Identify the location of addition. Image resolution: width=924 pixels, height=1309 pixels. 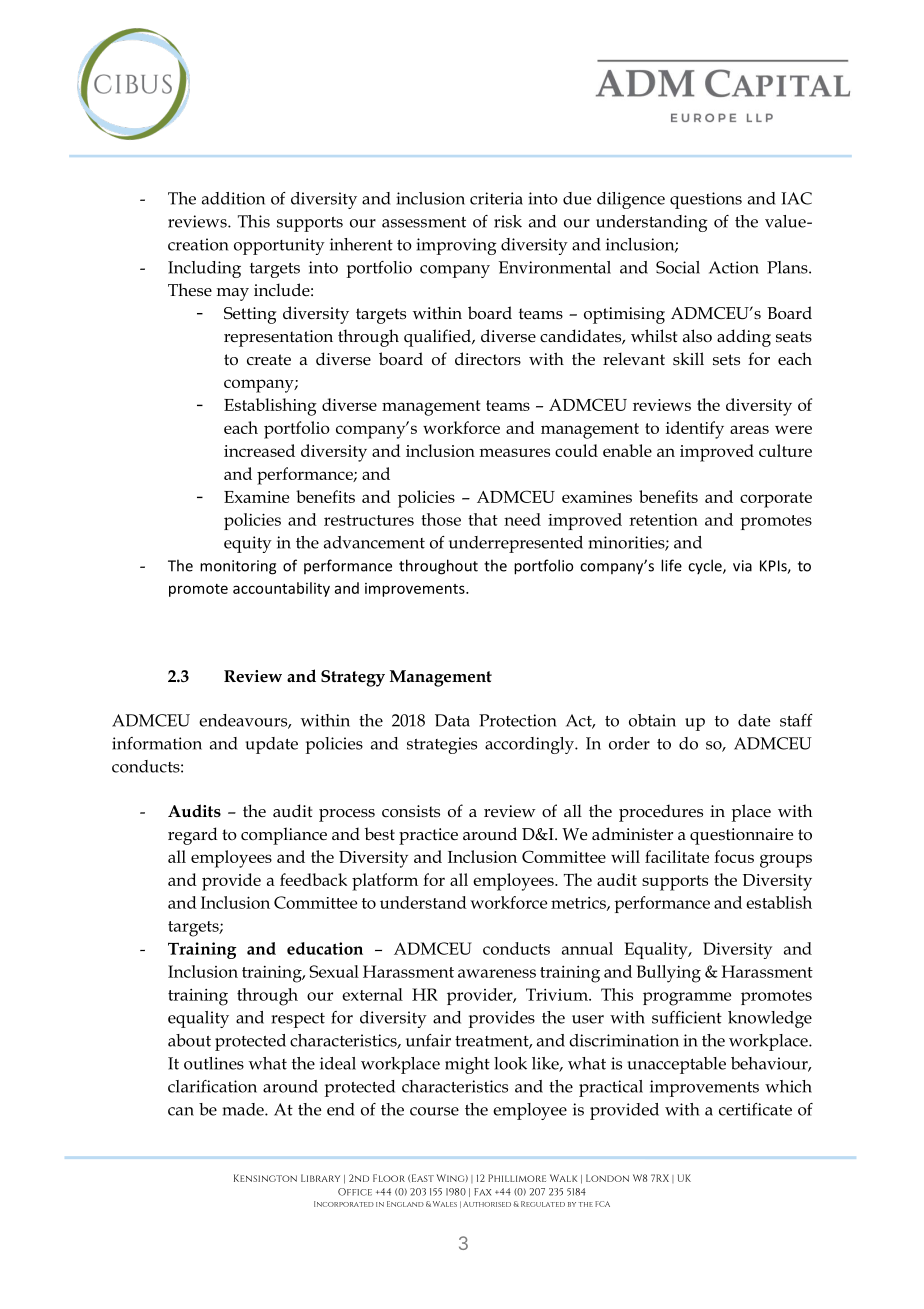
(233, 198).
